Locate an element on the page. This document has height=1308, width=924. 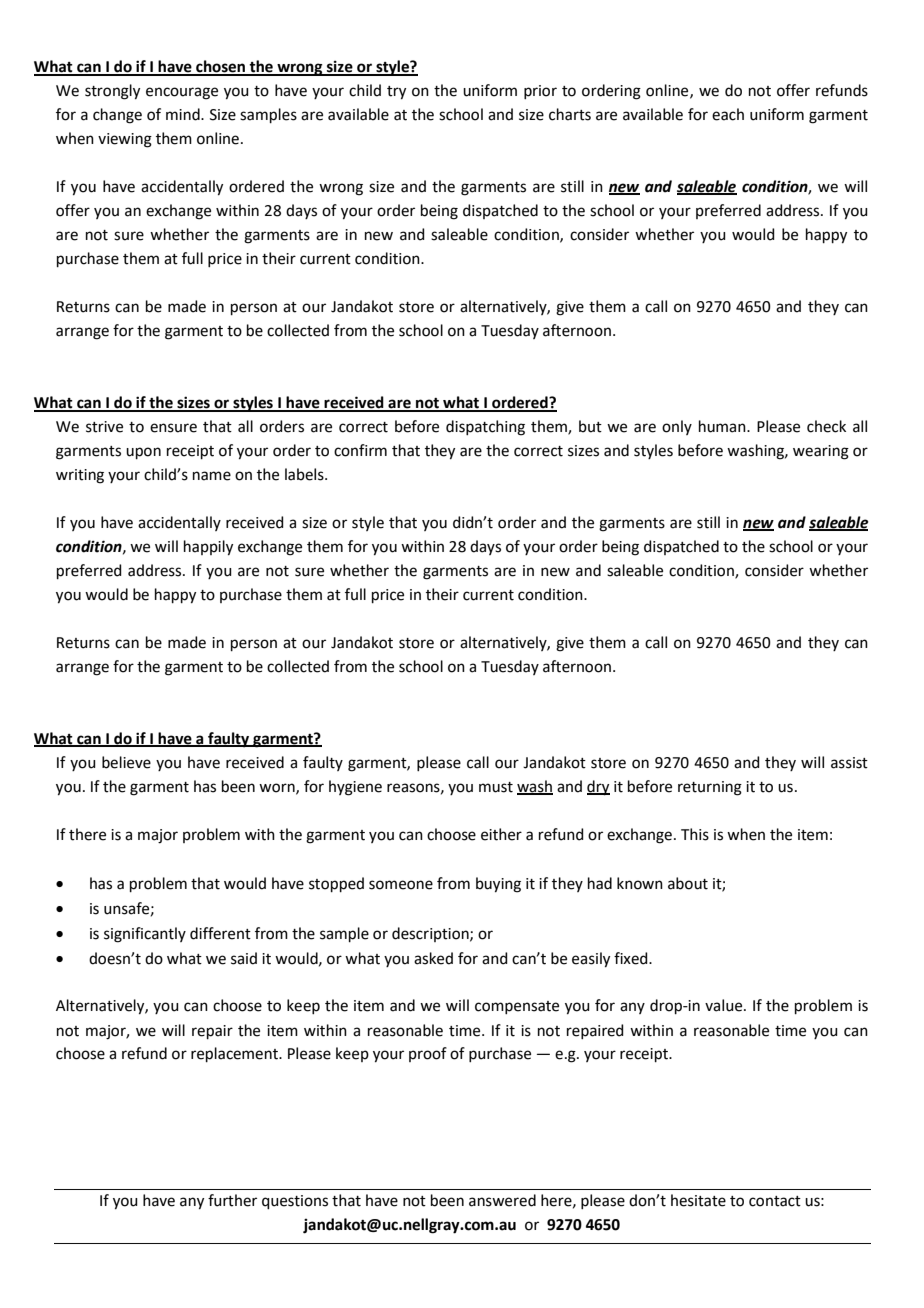
happily is located at coordinates (208, 548).
